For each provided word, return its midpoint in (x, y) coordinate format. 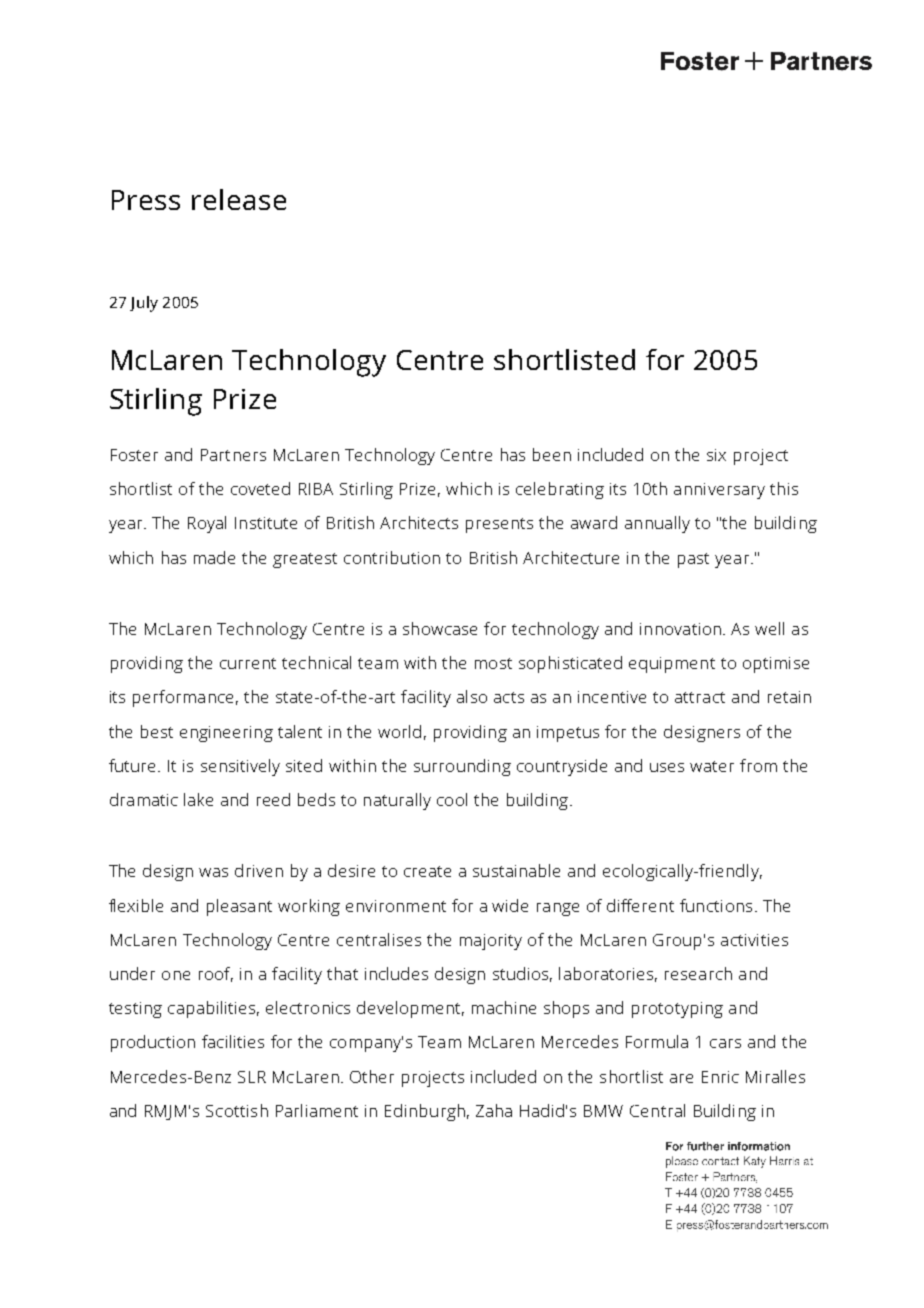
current (248, 663)
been (552, 454)
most (493, 663)
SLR (252, 1077)
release (239, 199)
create (427, 871)
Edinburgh (425, 1112)
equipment (672, 665)
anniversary (719, 491)
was (213, 872)
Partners (233, 455)
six (716, 455)
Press (146, 200)
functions (716, 905)
